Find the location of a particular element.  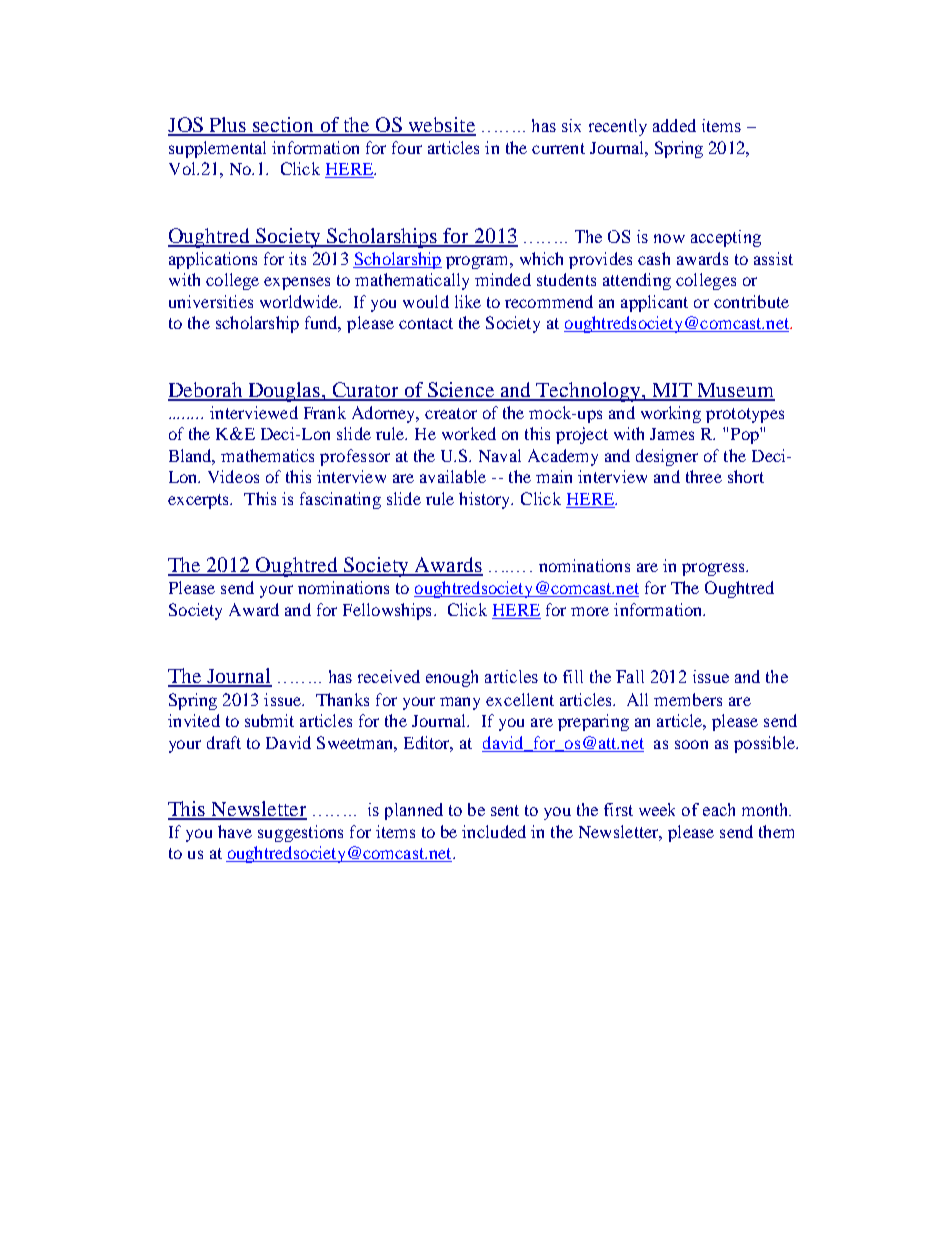

added is located at coordinates (674, 125).
